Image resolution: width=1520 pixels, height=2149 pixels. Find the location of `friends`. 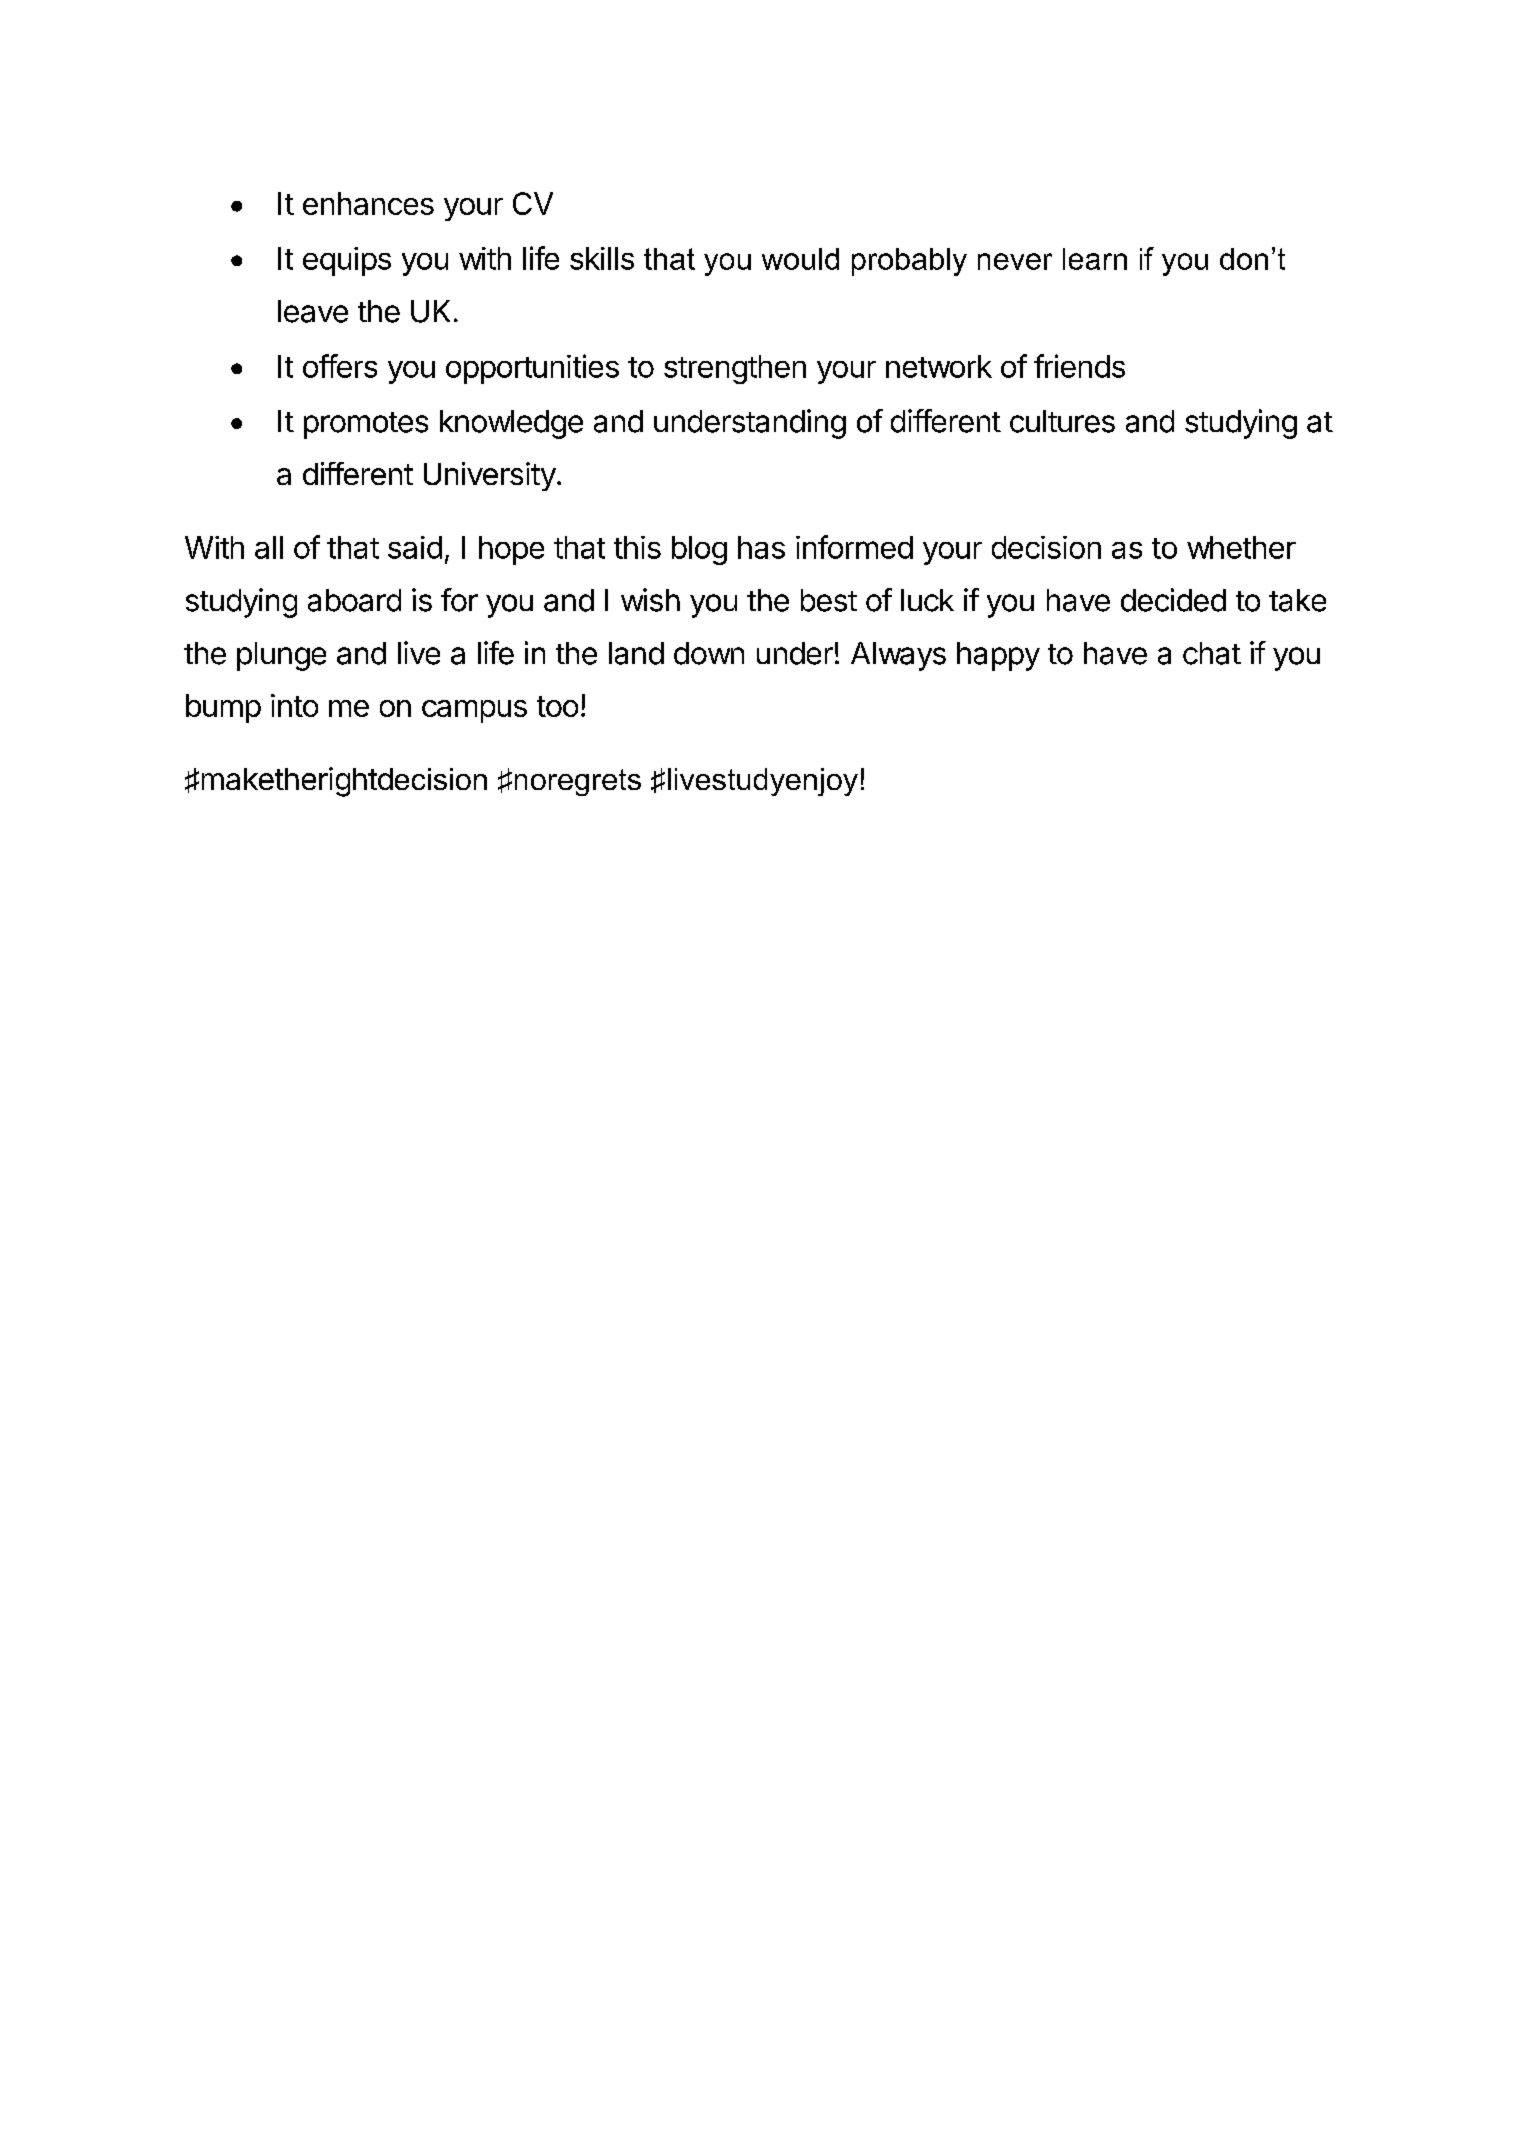

friends is located at coordinates (1079, 366).
